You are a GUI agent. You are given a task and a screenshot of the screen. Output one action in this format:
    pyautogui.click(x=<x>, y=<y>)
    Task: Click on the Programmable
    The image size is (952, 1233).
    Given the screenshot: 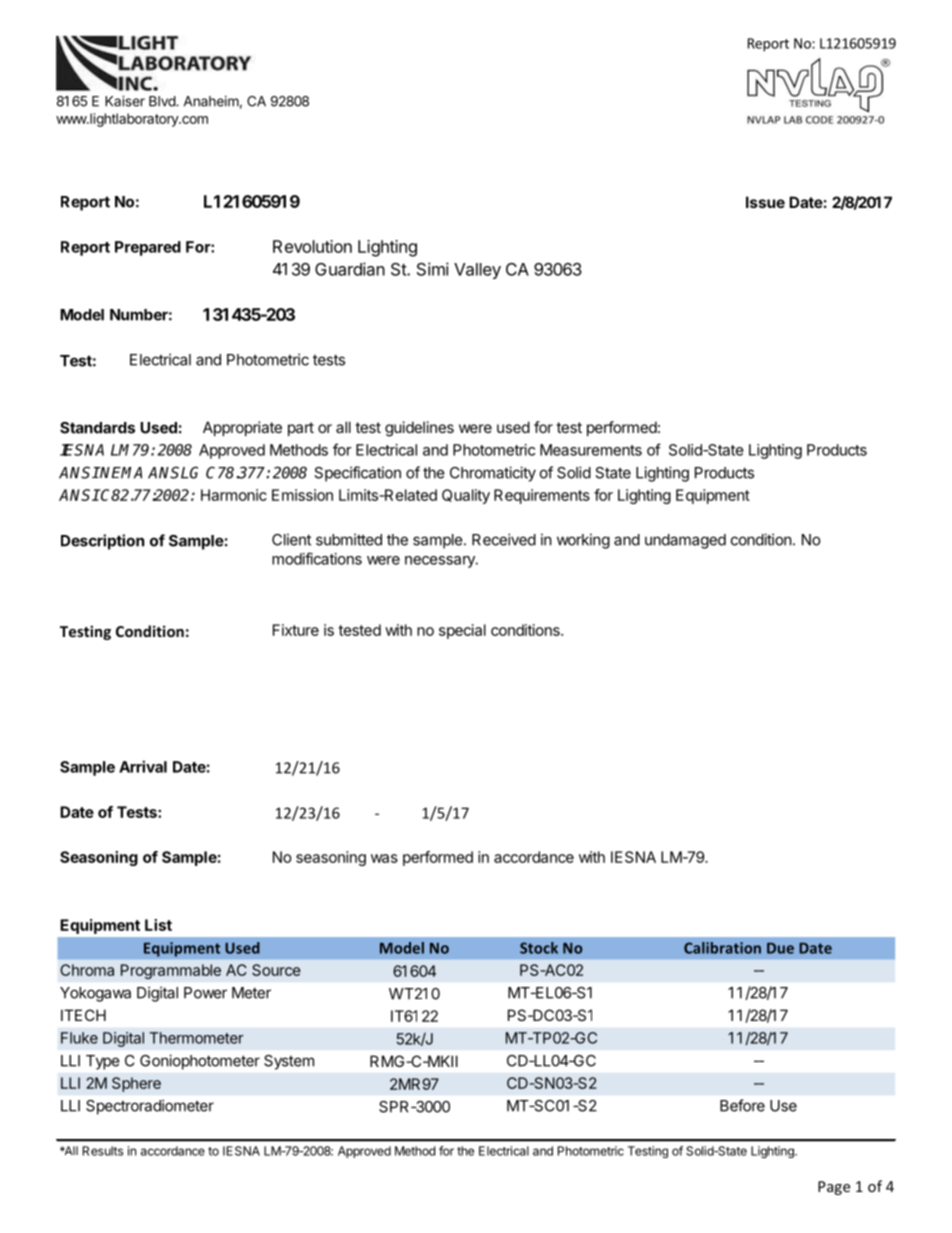 What is the action you would take?
    pyautogui.click(x=171, y=971)
